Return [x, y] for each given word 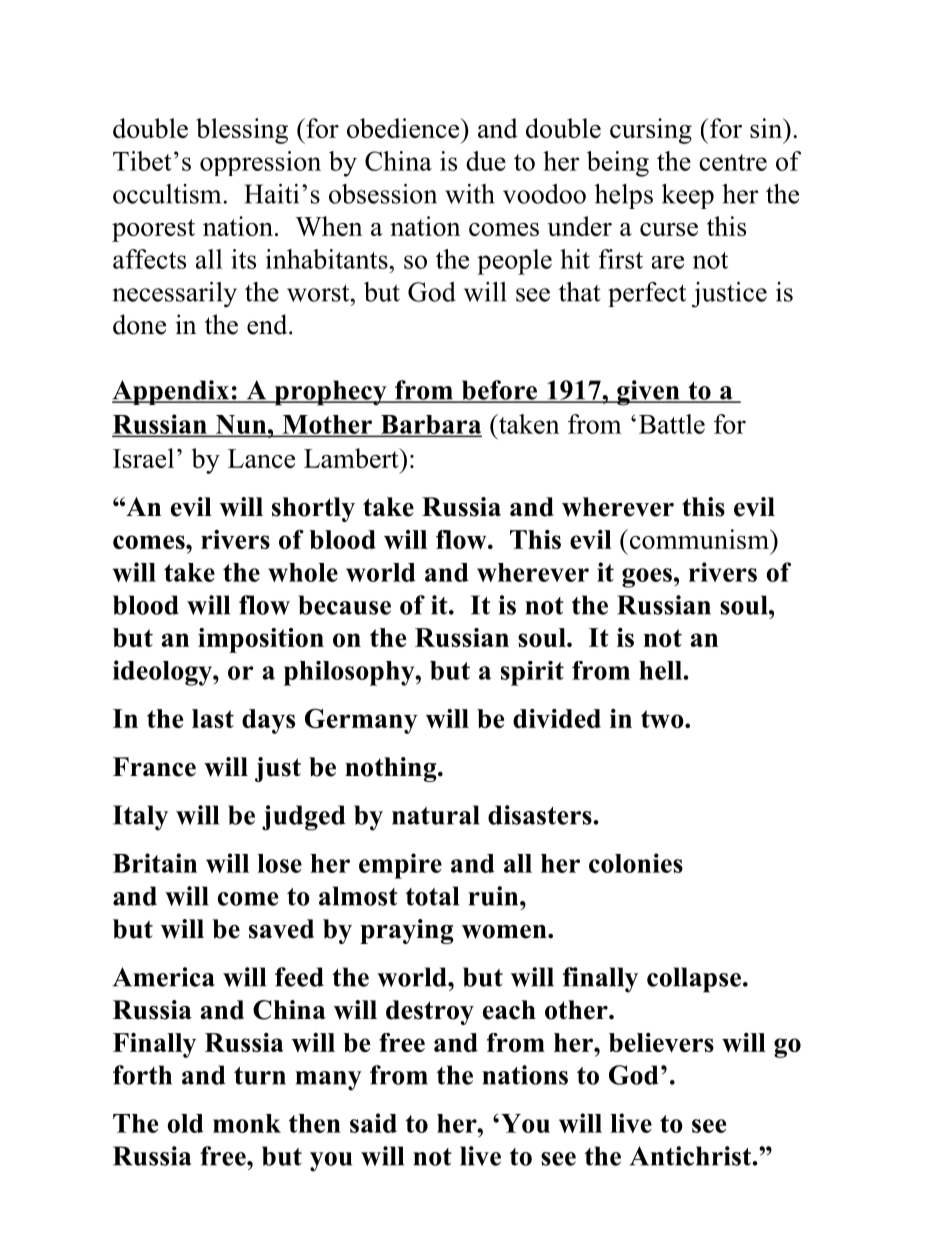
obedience [404, 128]
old [185, 1123]
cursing [651, 131]
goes [647, 578]
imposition [261, 640]
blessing [242, 131]
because [344, 605]
